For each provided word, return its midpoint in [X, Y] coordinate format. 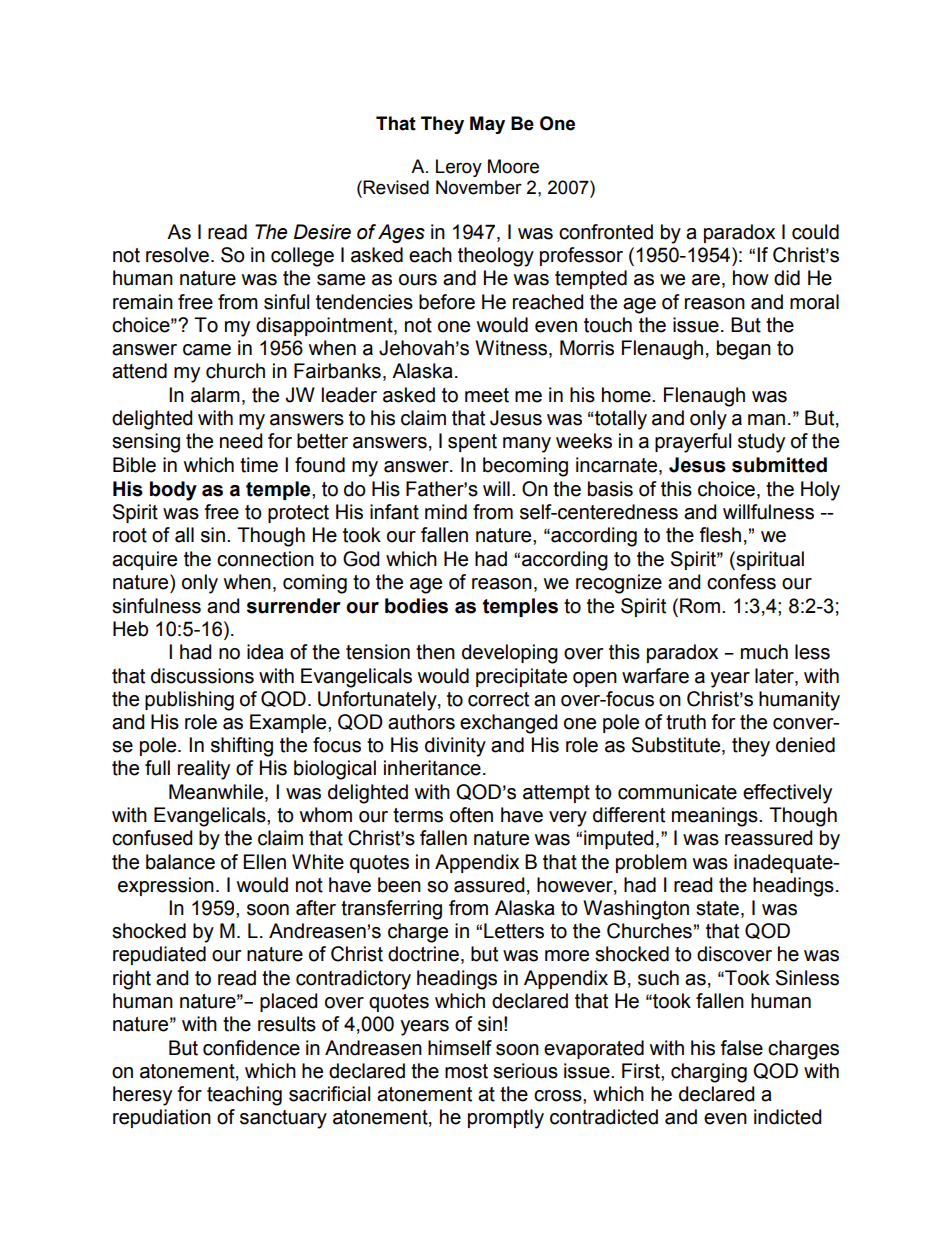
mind [446, 512]
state [717, 908]
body [173, 491]
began [744, 350]
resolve [177, 255]
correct [498, 699]
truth [686, 722]
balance [180, 862]
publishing [189, 701]
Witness [512, 349]
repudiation [162, 1118]
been [399, 885]
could [815, 232]
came [207, 350]
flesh [720, 535]
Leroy [459, 168]
